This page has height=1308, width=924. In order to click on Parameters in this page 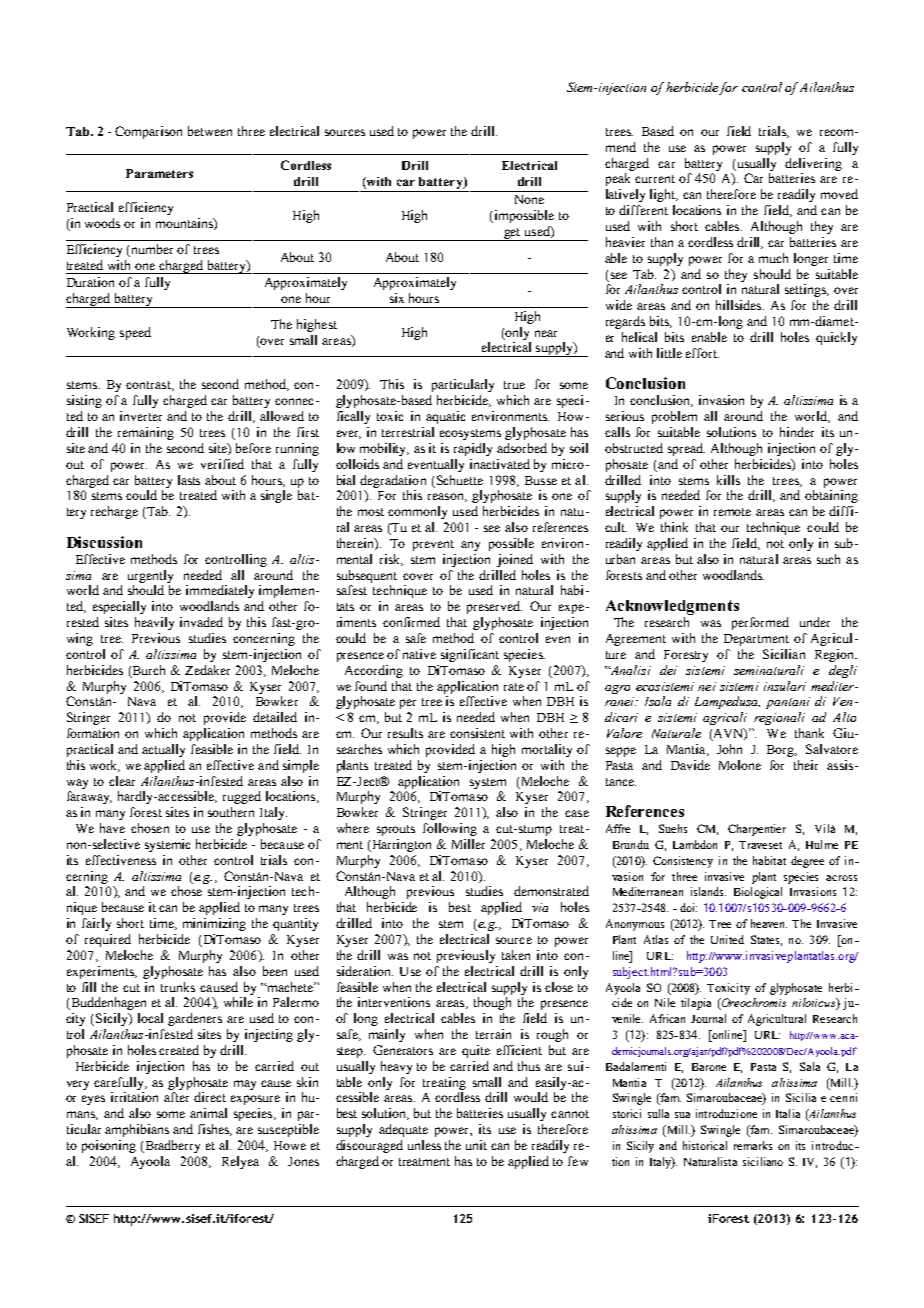, I will do `click(159, 173)`.
